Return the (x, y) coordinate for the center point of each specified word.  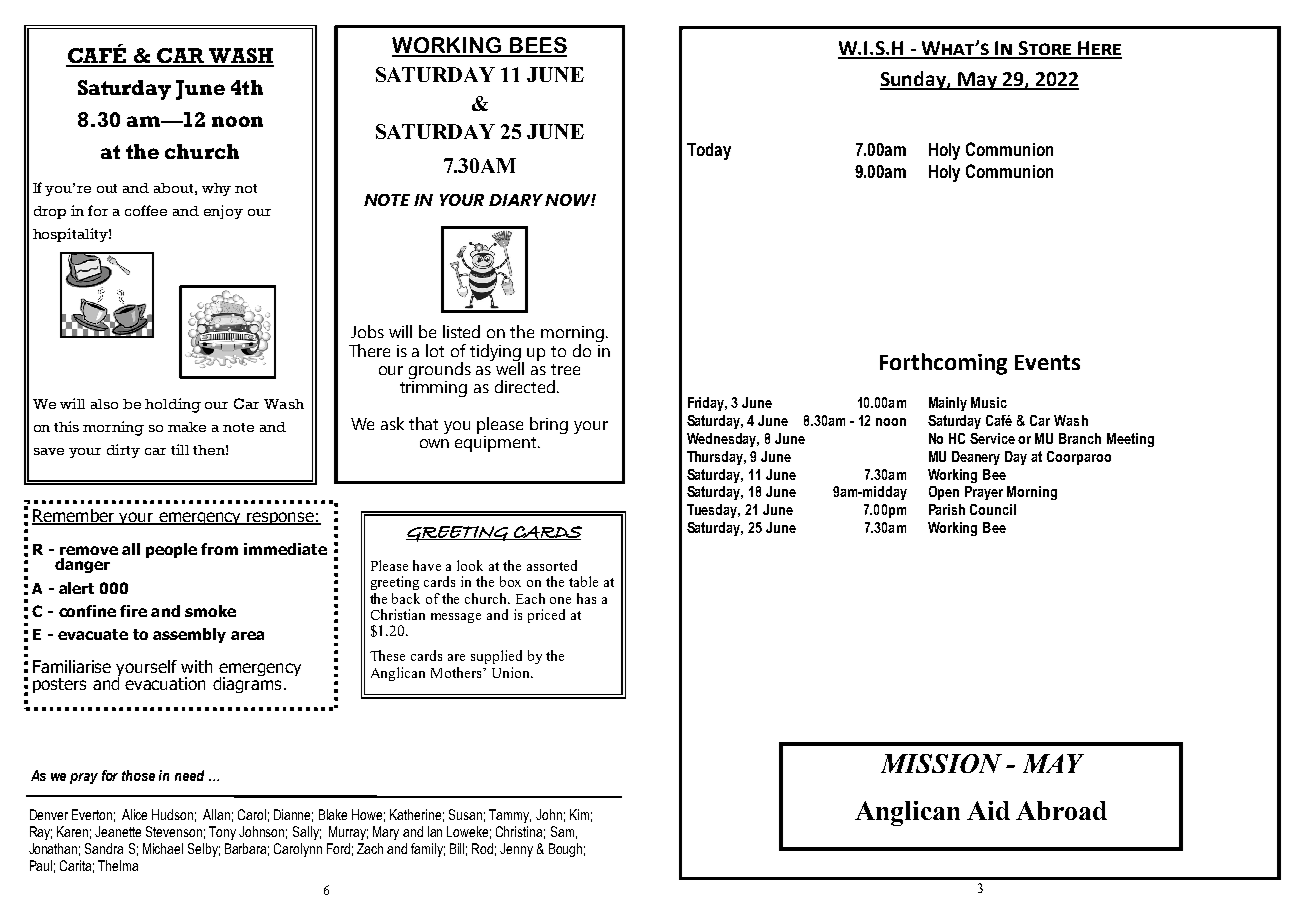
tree (565, 369)
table (583, 581)
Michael (163, 848)
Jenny (516, 850)
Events (1047, 362)
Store (1045, 49)
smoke (210, 611)
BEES (537, 46)
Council (993, 509)
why (216, 189)
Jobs (367, 331)
